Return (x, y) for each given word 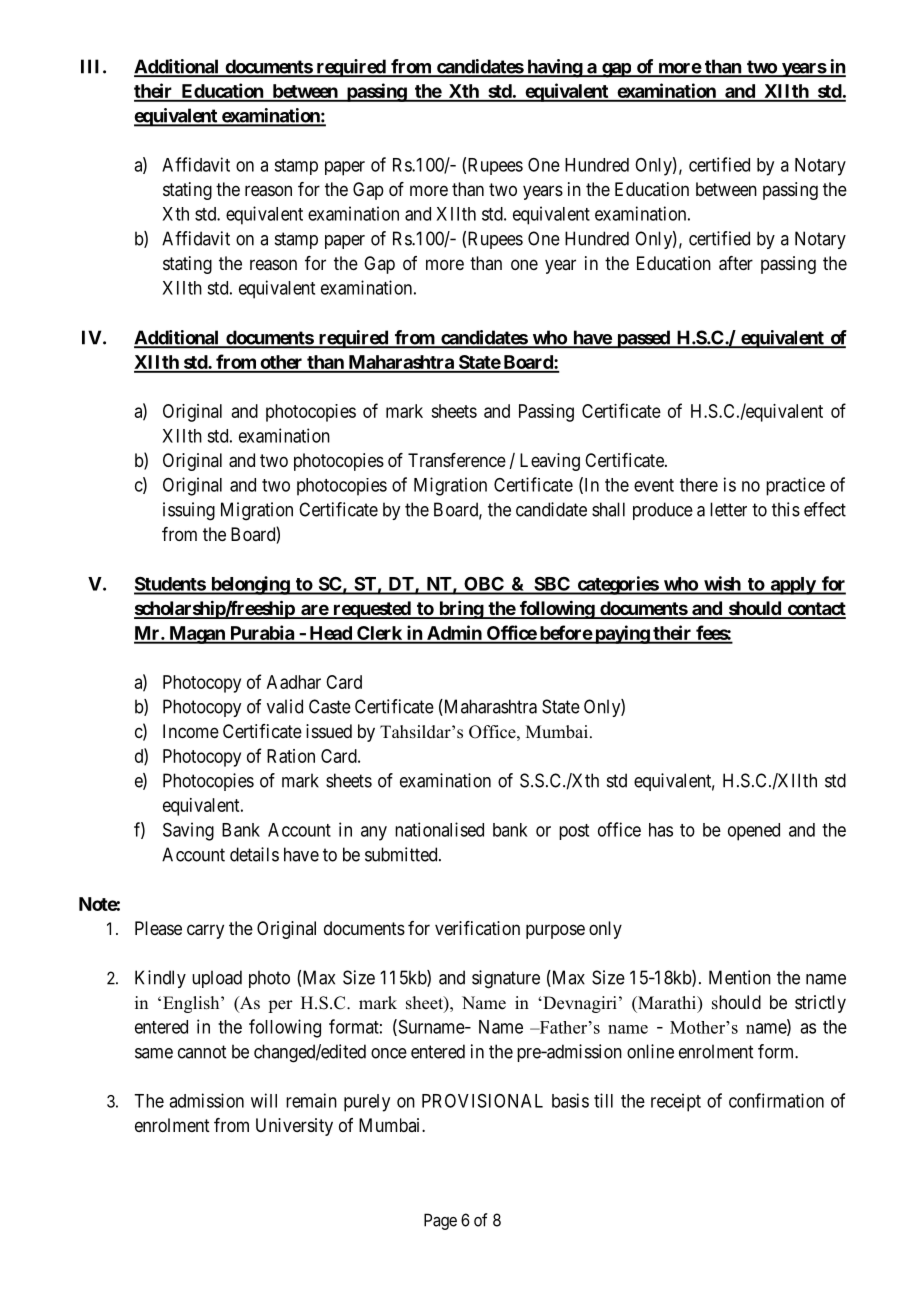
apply (792, 586)
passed (643, 339)
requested (371, 610)
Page (440, 1221)
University (294, 1127)
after (736, 263)
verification (477, 928)
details (254, 854)
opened (754, 832)
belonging (250, 585)
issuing (189, 511)
